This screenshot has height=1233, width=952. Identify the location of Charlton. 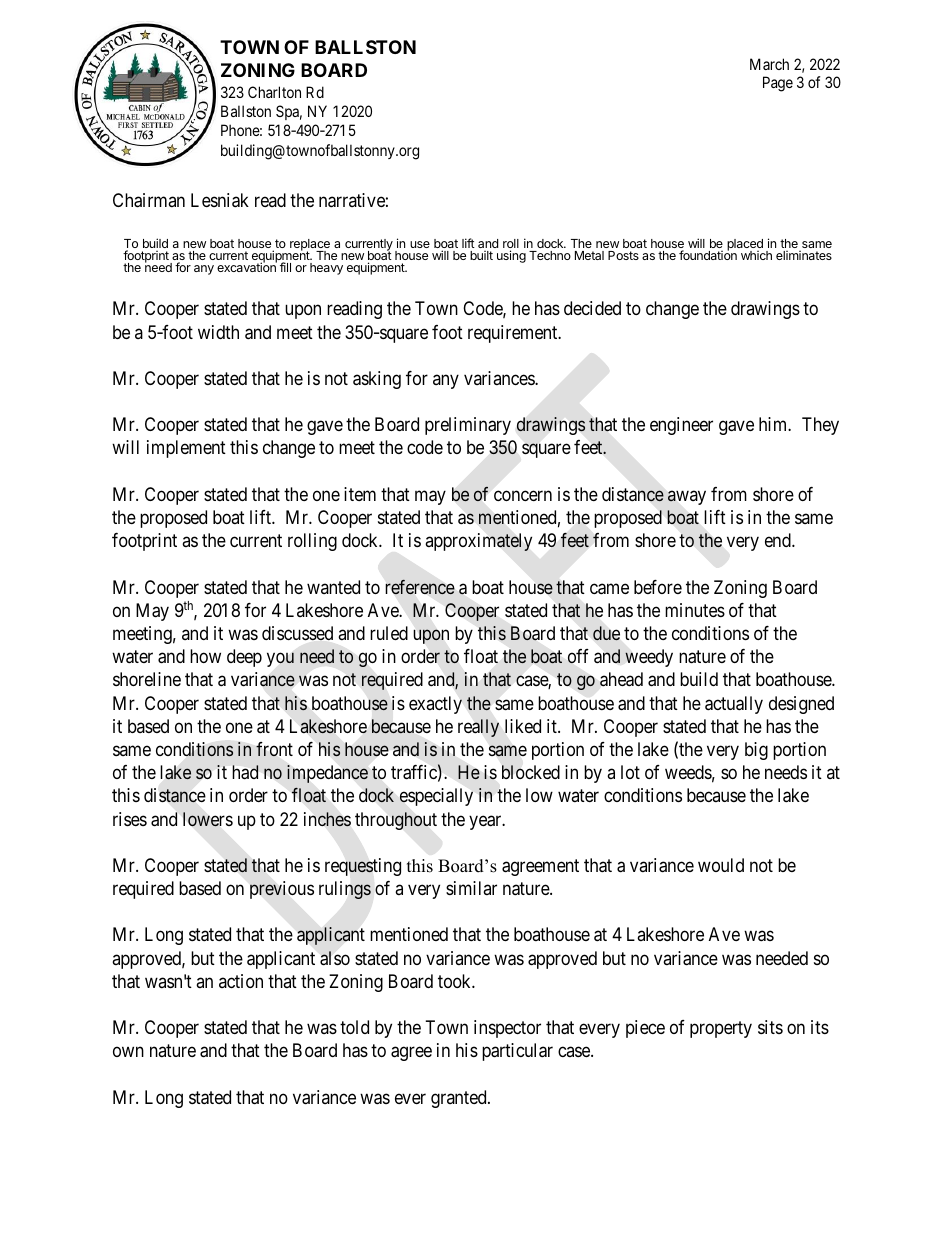
(274, 92).
